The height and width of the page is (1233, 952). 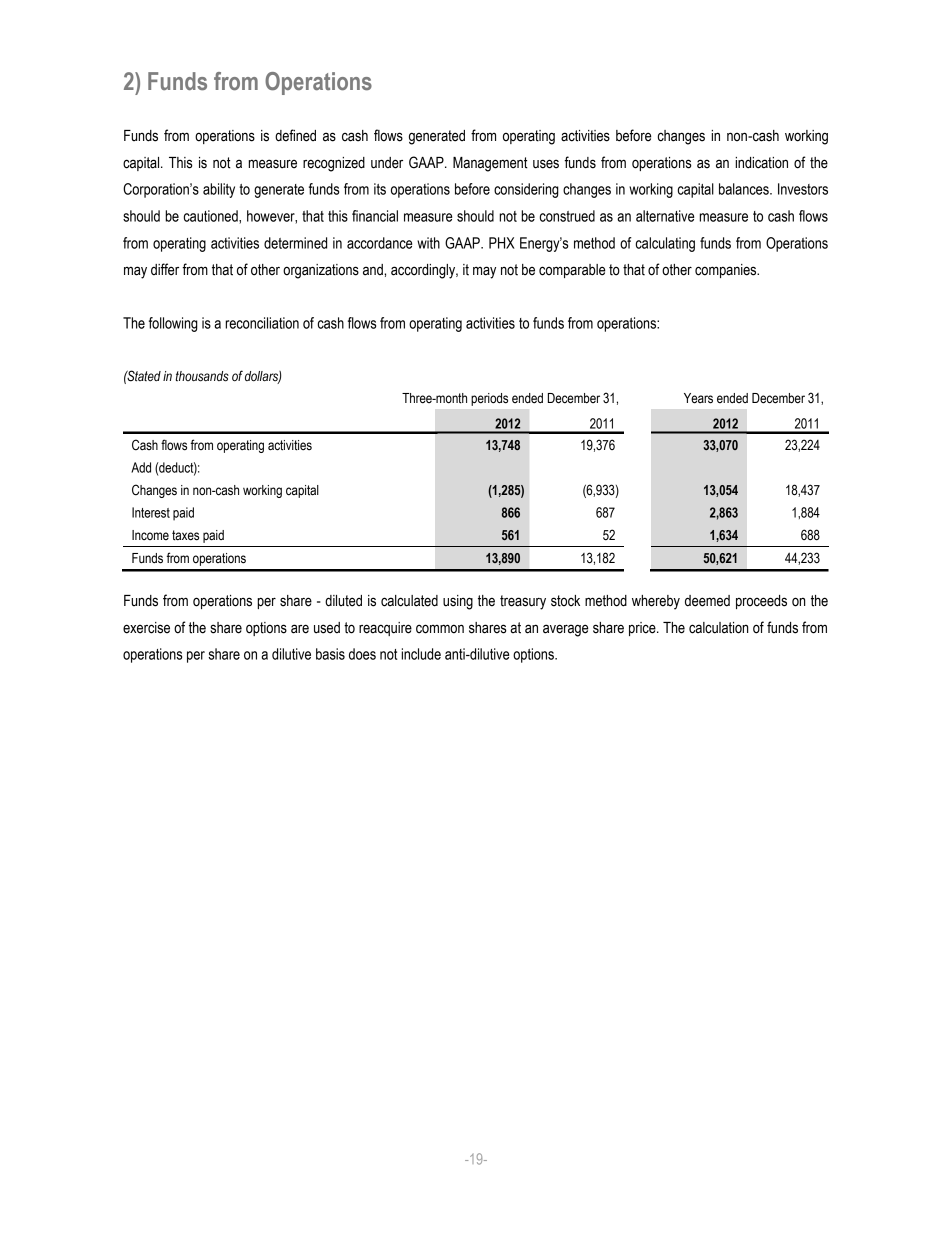 What do you see at coordinates (489, 399) in the page?
I see `periods` at bounding box center [489, 399].
